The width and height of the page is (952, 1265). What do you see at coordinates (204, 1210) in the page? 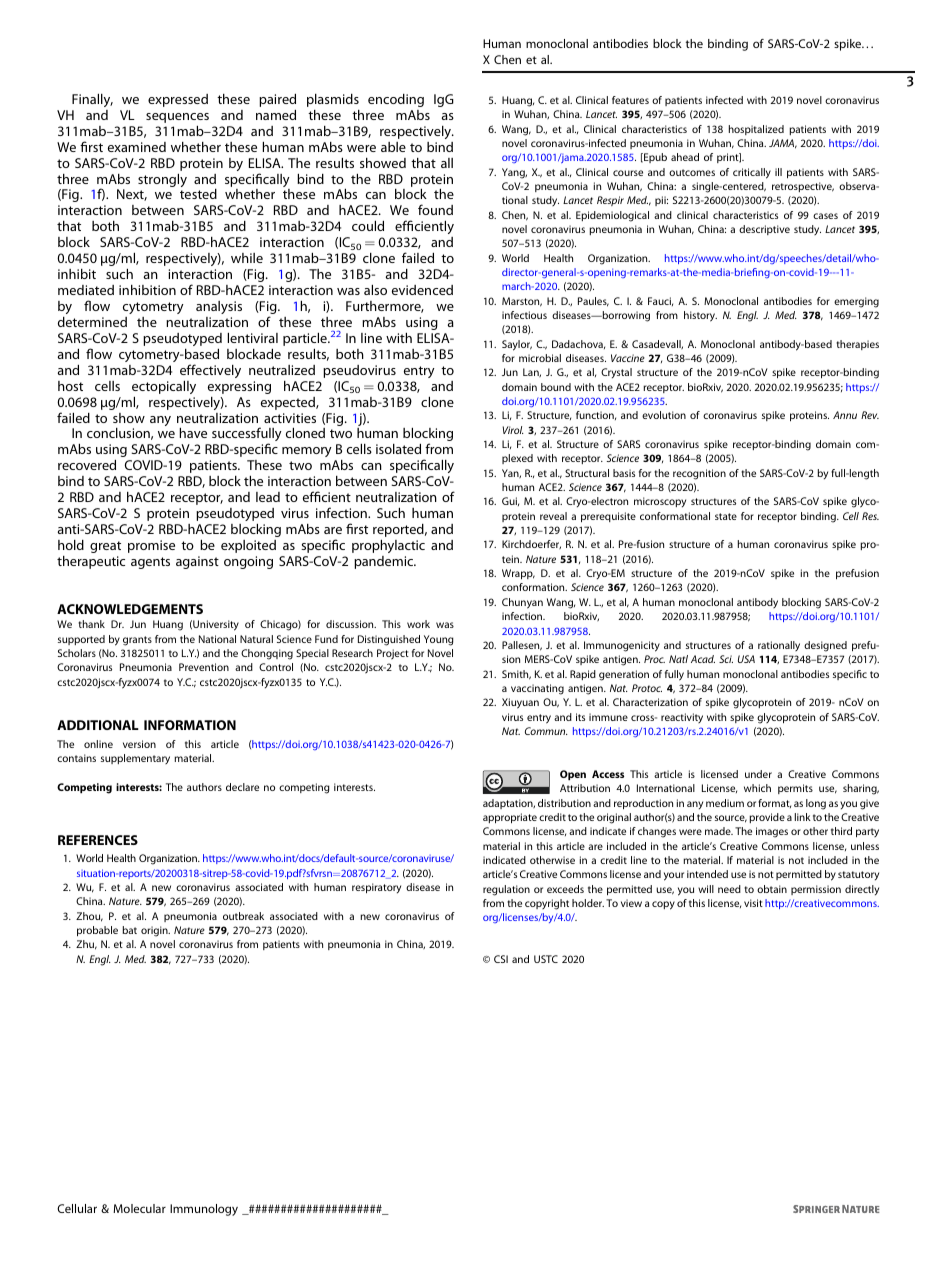
I see `Immunology` at bounding box center [204, 1210].
